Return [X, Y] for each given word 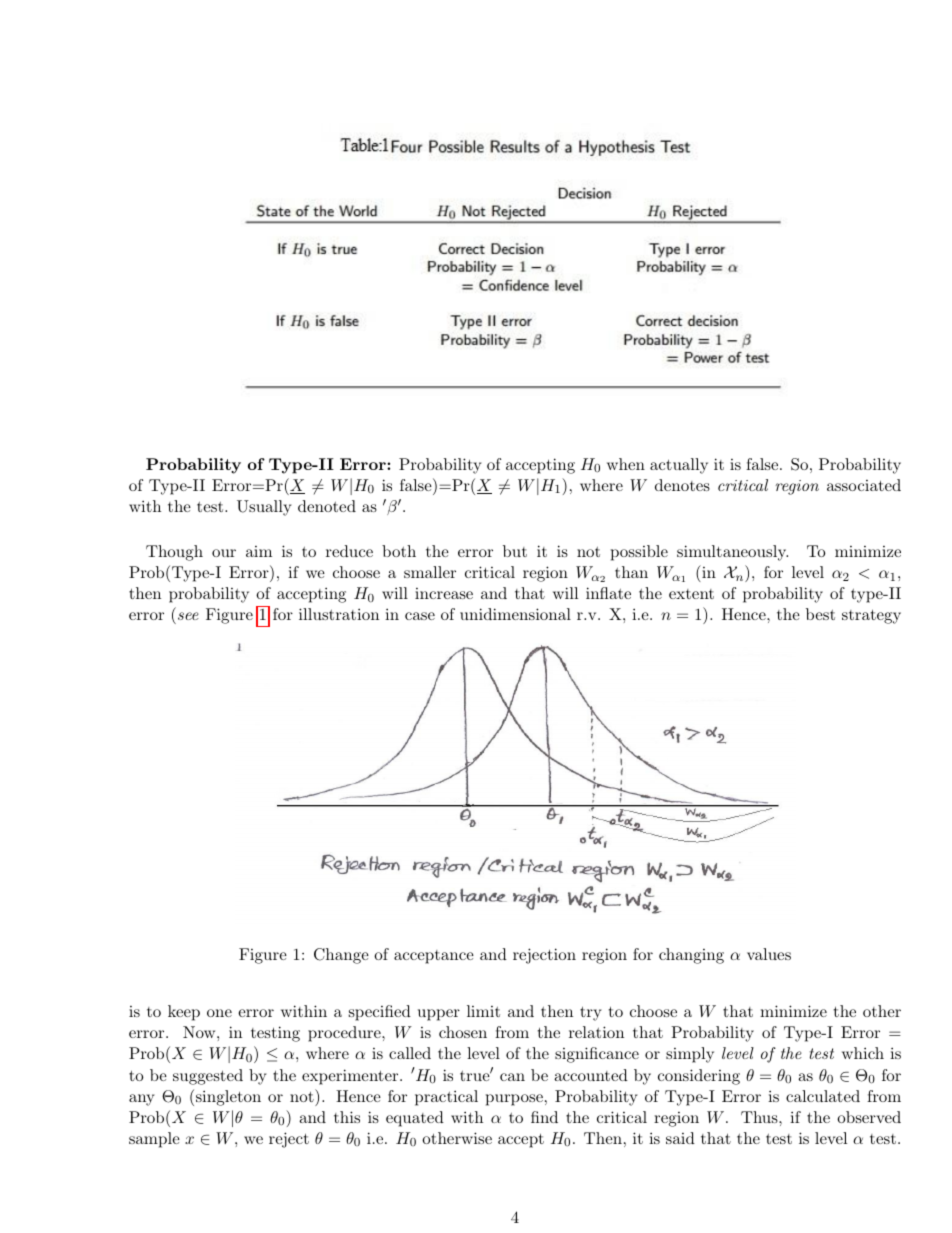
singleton [228, 1098]
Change [341, 956]
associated [864, 485]
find [544, 1117]
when [626, 464]
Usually [264, 508]
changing [691, 956]
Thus [760, 1117]
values [769, 954]
